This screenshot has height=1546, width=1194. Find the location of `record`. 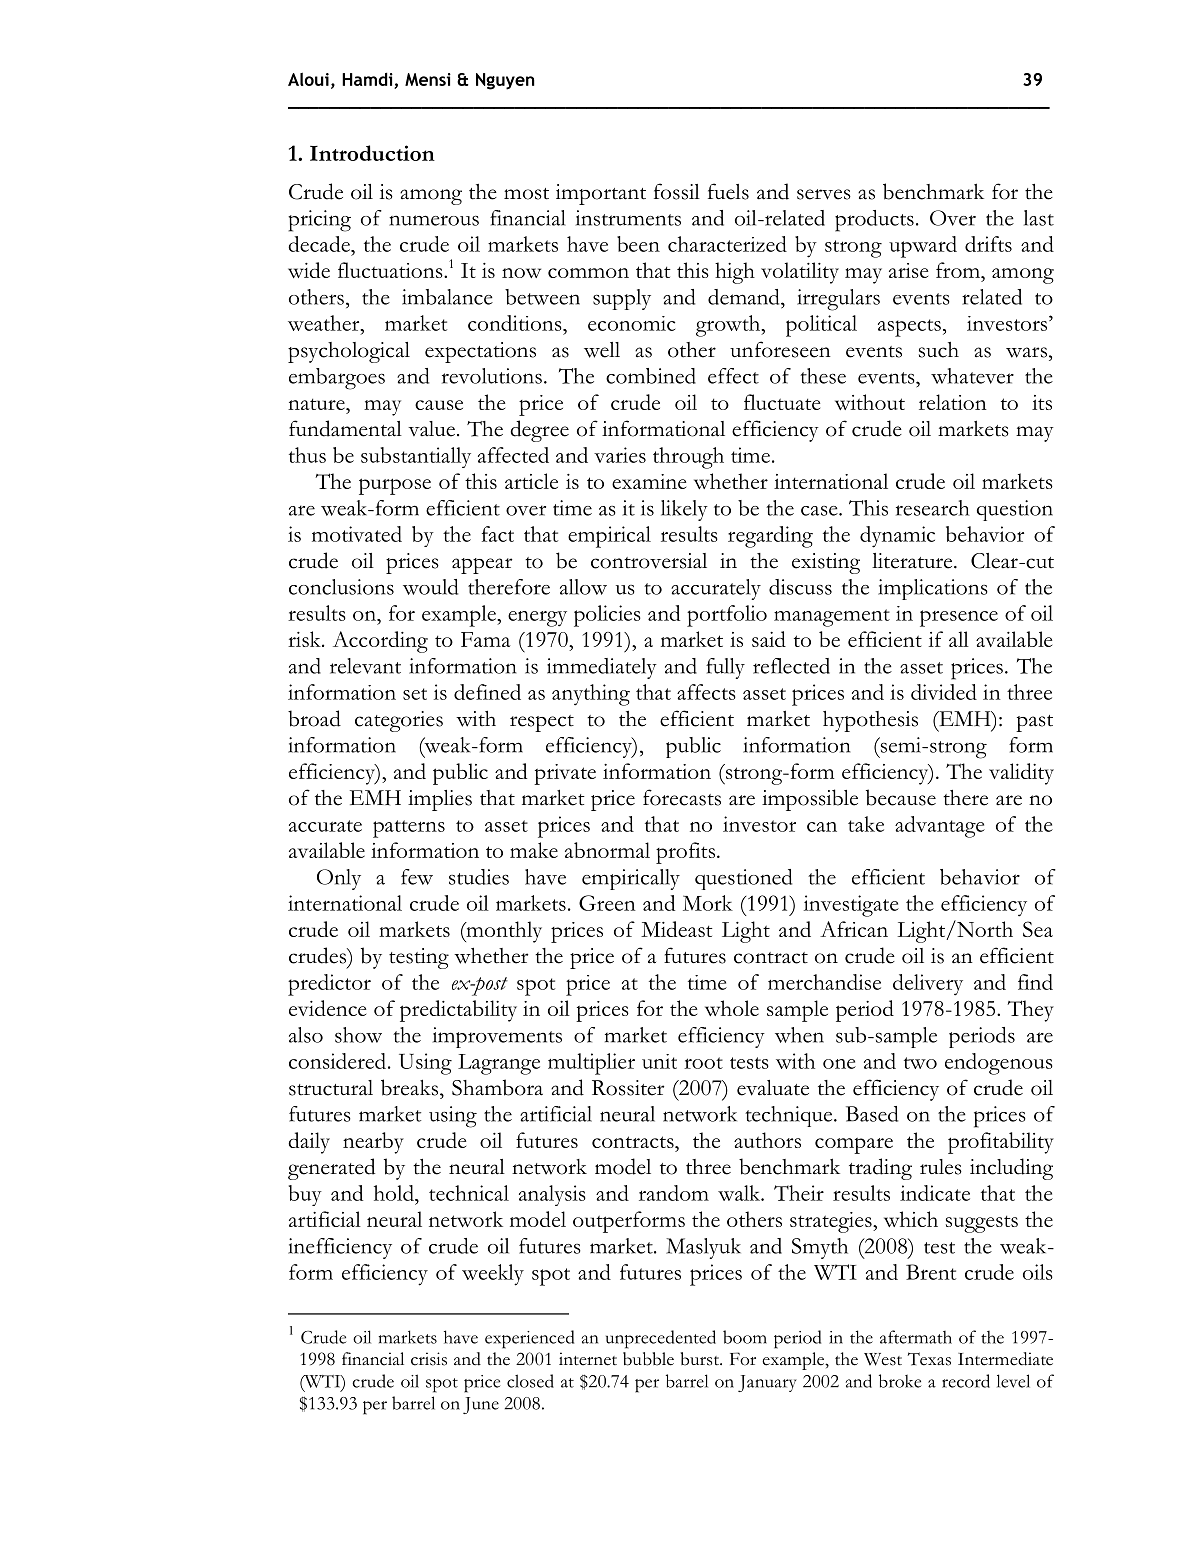

record is located at coordinates (966, 1381).
